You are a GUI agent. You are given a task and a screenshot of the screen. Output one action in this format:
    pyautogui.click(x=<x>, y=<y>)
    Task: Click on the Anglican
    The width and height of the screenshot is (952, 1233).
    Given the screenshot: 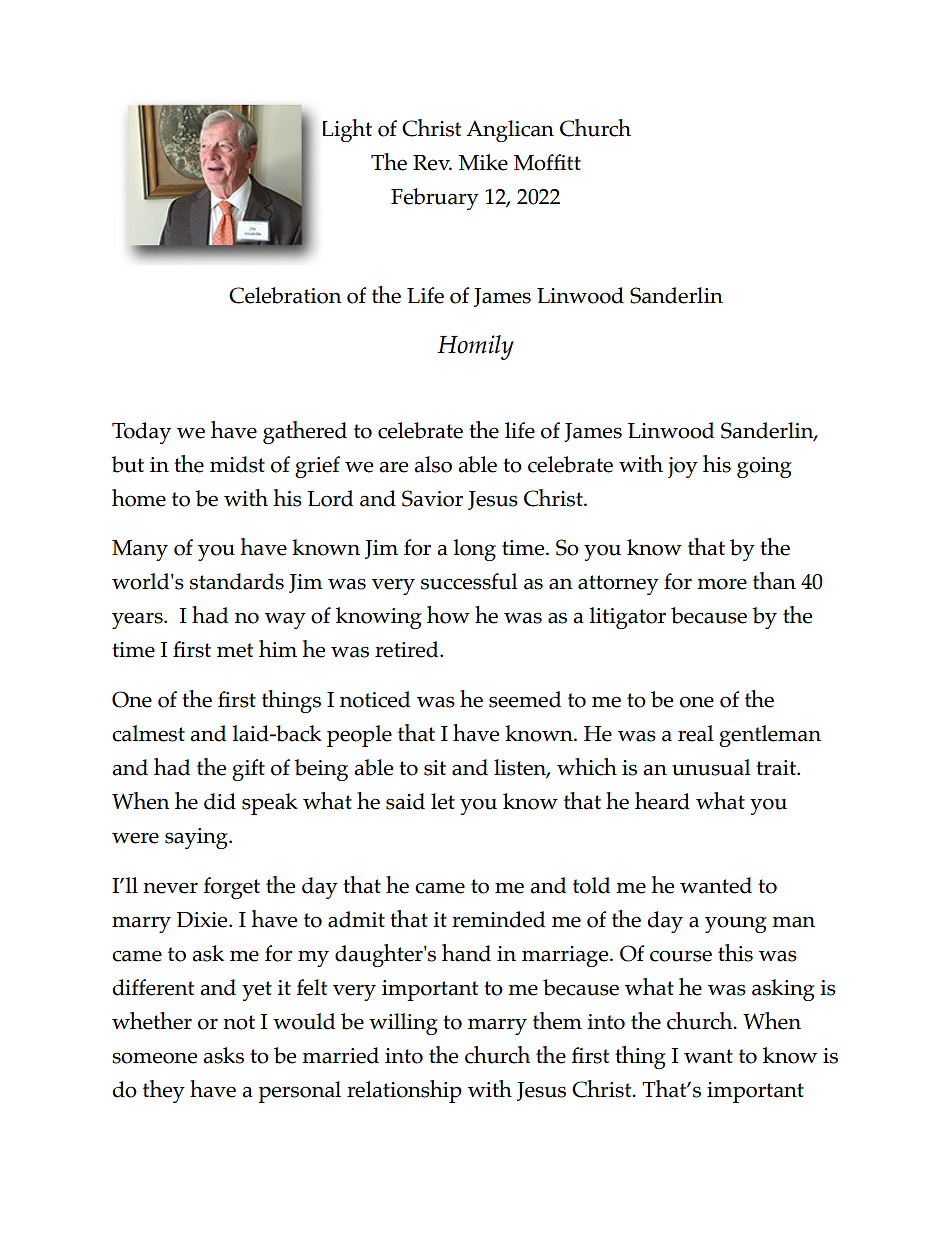 What is the action you would take?
    pyautogui.click(x=510, y=131)
